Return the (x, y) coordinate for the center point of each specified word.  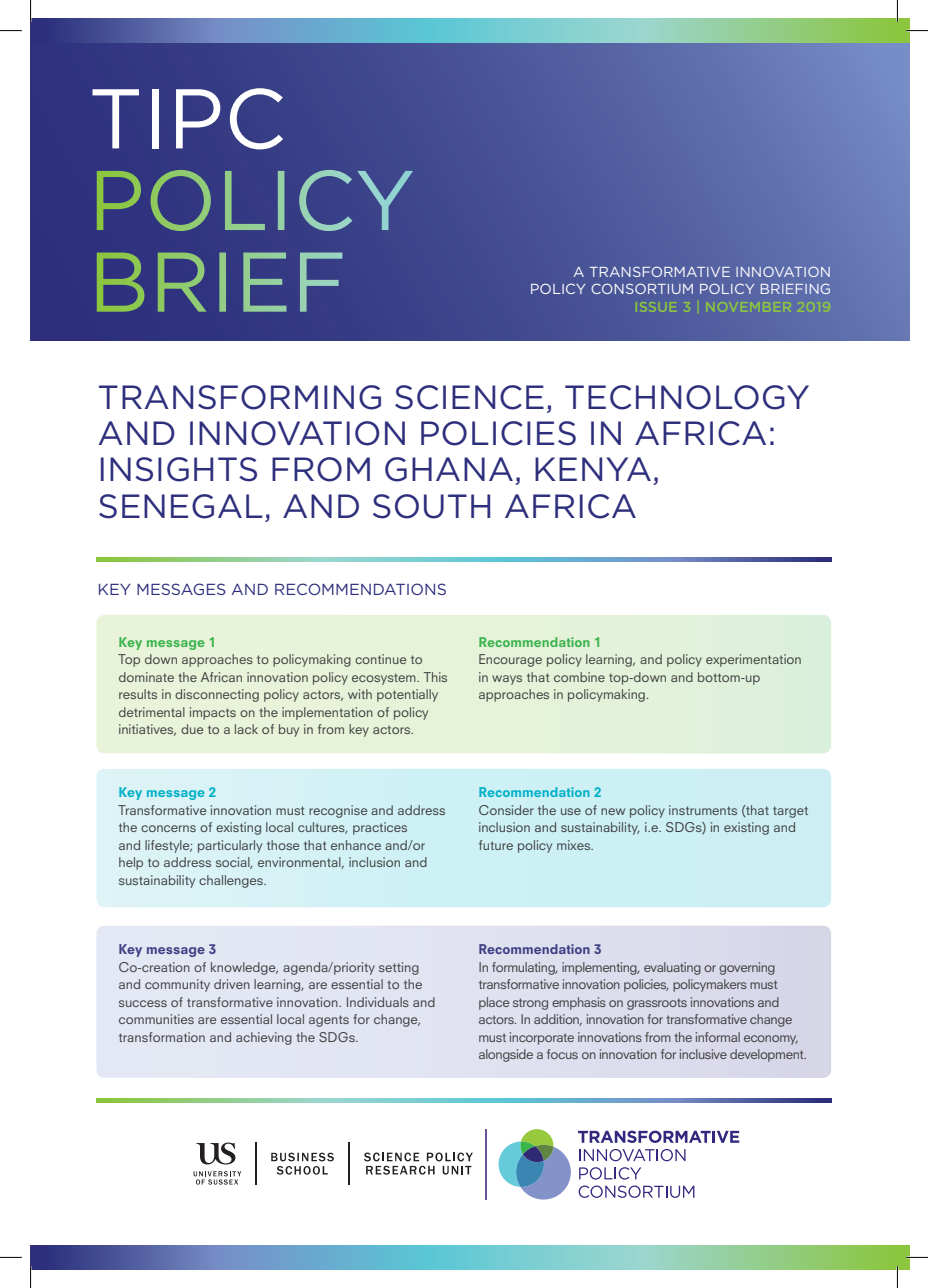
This (435, 677)
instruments (703, 810)
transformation (162, 1037)
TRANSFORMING (240, 397)
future (496, 845)
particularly (230, 846)
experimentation (753, 660)
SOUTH (431, 506)
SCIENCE (469, 397)
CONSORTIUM (642, 288)
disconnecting (217, 695)
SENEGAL (180, 506)
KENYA (593, 469)
